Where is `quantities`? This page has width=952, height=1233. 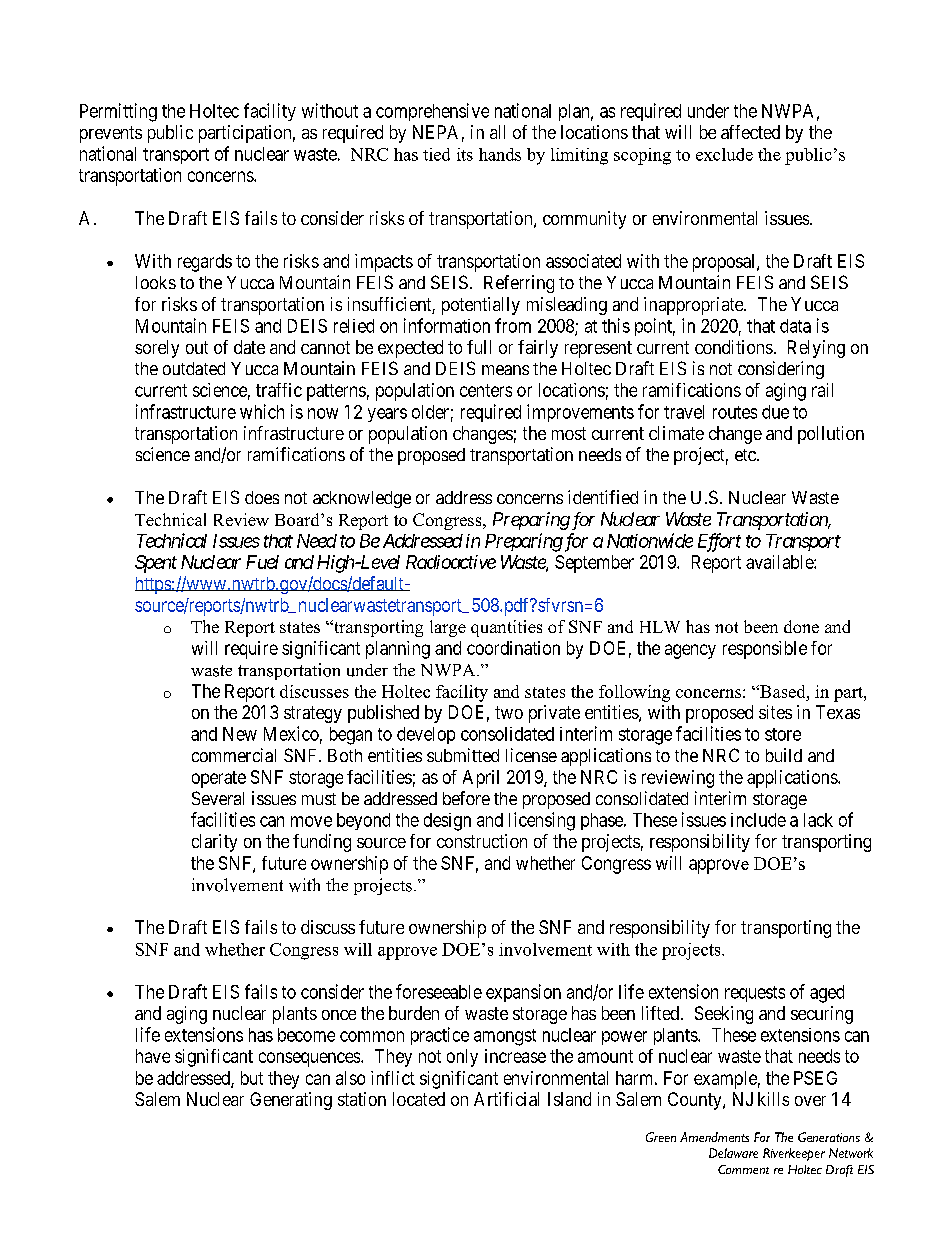 quantities is located at coordinates (506, 628).
